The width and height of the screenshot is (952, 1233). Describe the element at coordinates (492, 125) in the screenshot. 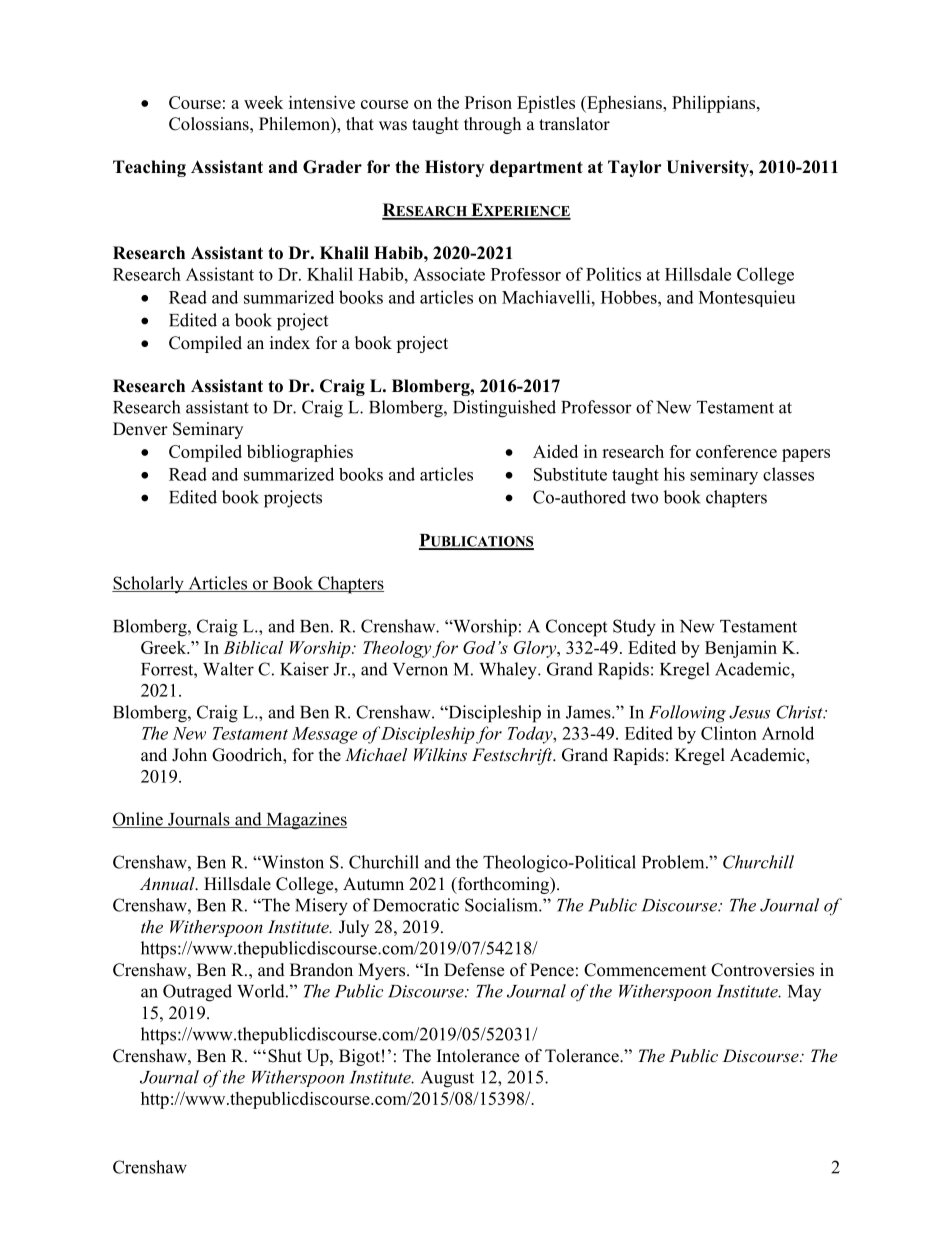

I see `through` at that location.
